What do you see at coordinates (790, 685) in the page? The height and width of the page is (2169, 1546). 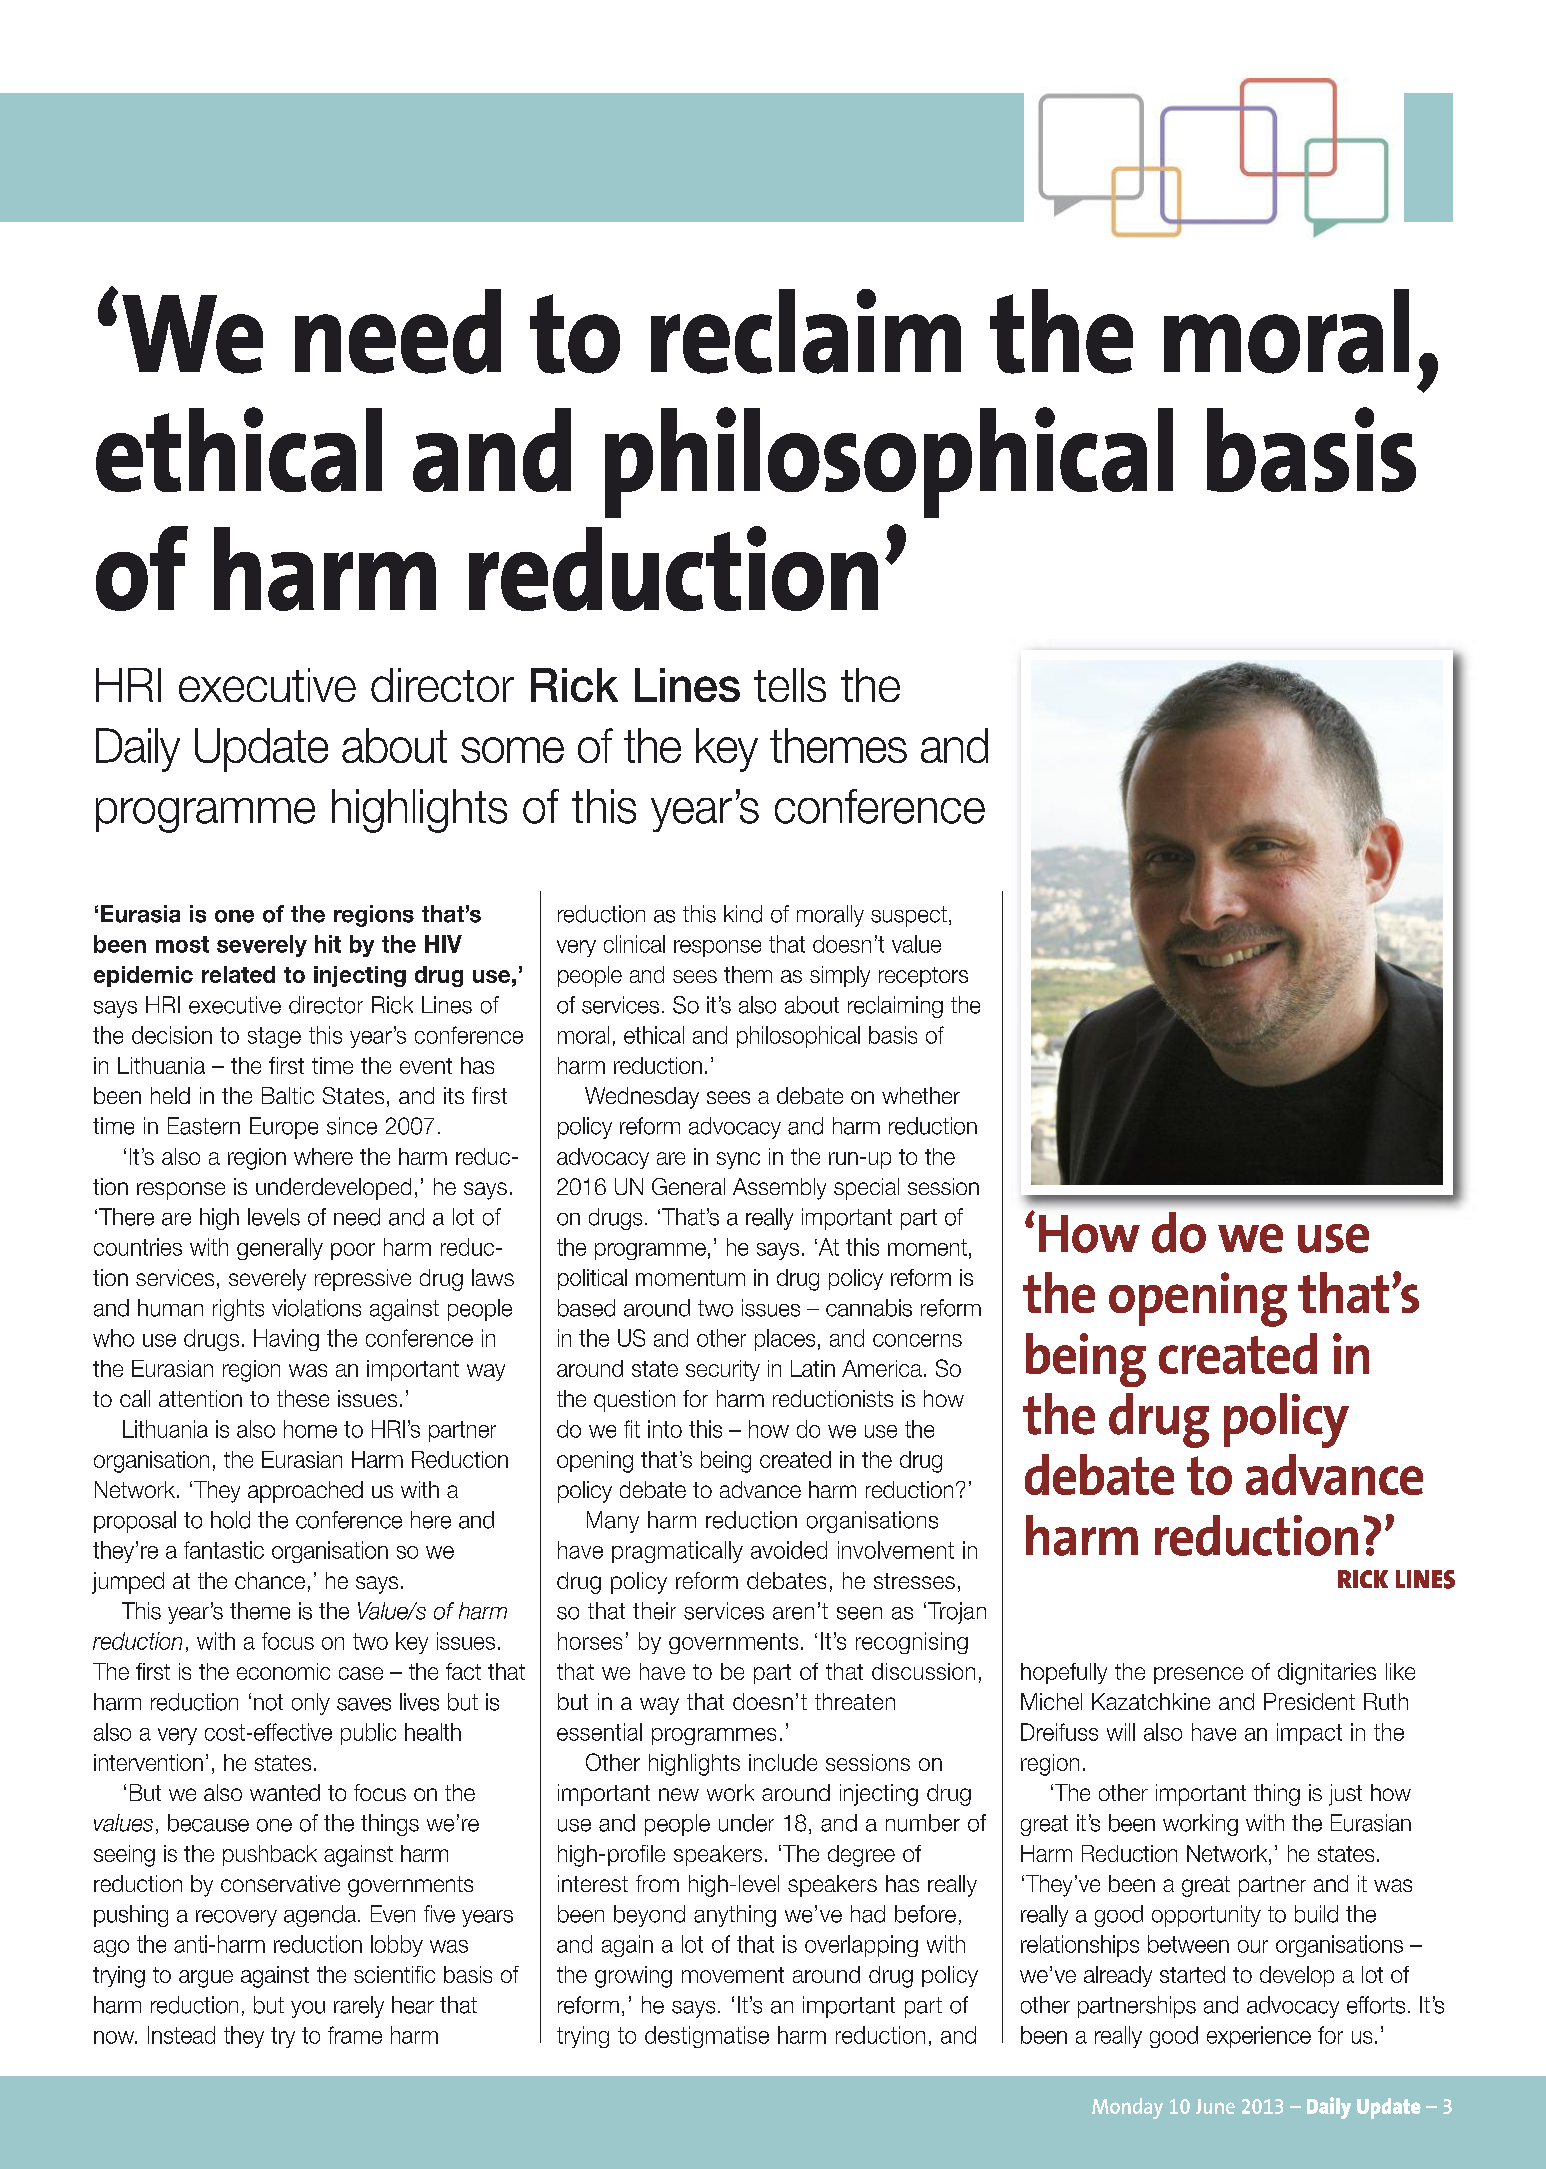 I see `tells` at bounding box center [790, 685].
